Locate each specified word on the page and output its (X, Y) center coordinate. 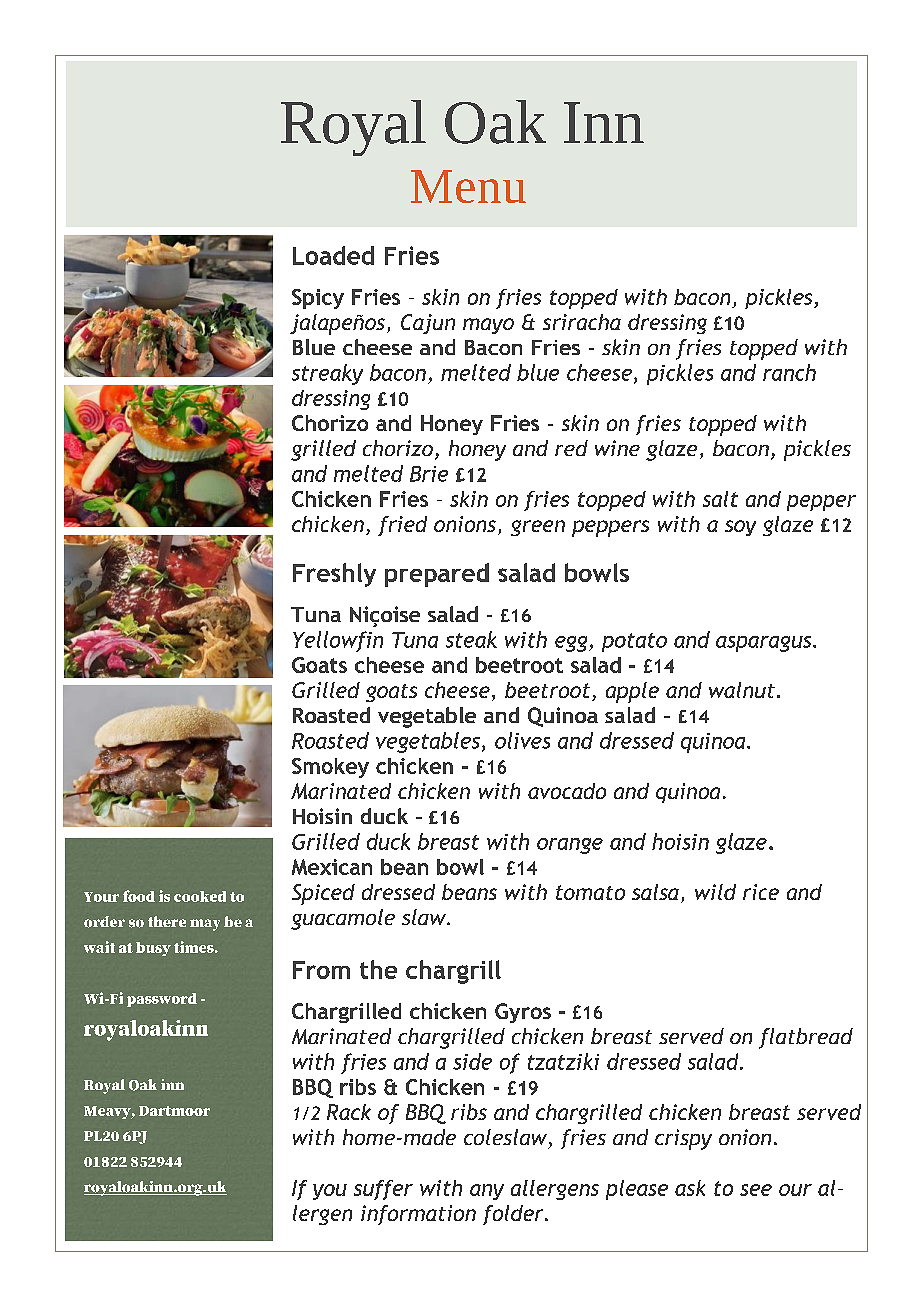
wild (715, 892)
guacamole (343, 919)
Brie (429, 474)
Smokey (330, 768)
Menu (468, 186)
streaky (327, 374)
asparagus (765, 644)
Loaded (333, 255)
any (487, 1192)
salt (720, 499)
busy (153, 949)
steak (471, 639)
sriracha (582, 322)
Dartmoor (174, 1111)
